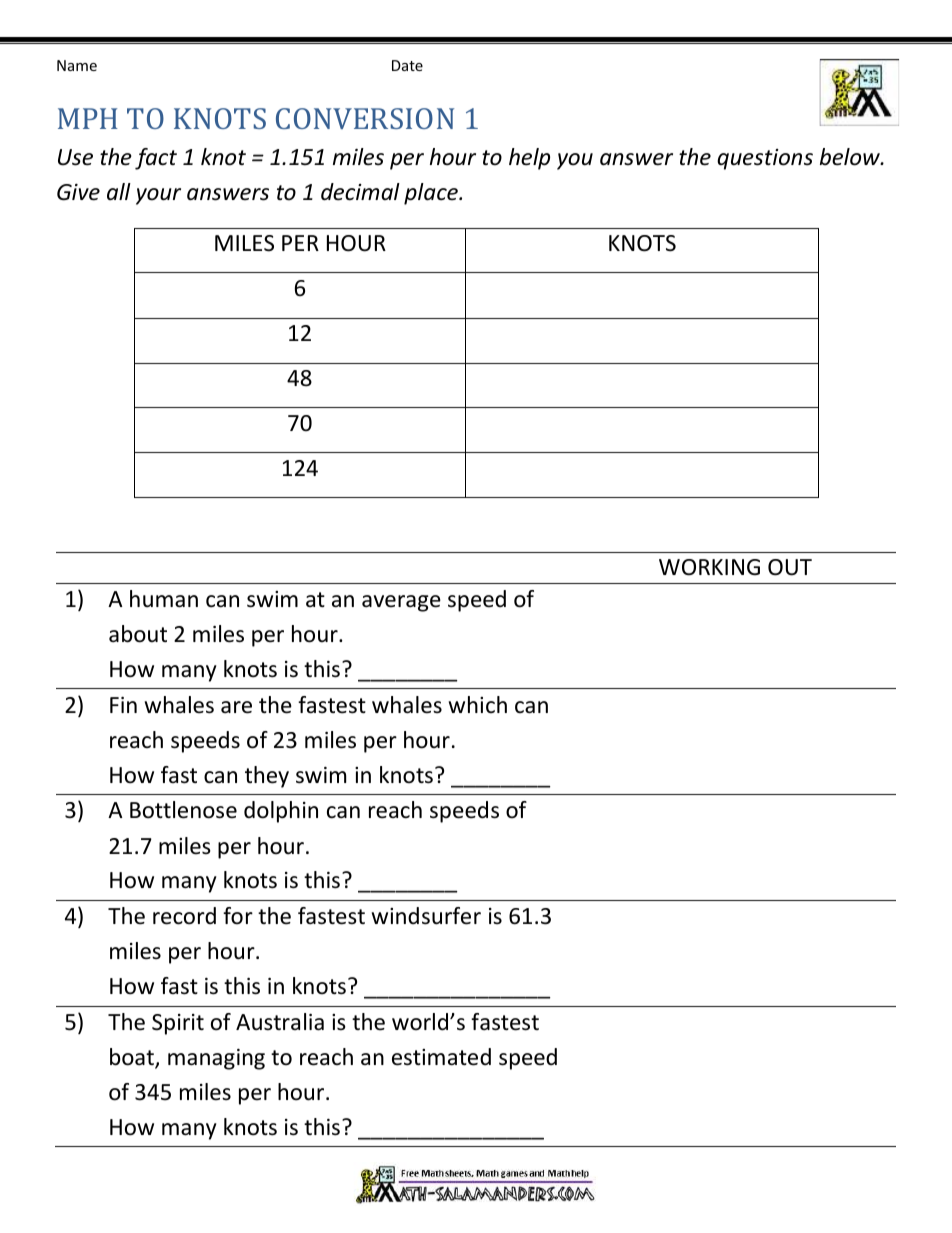 The height and width of the page is (1233, 952). I want to click on your, so click(158, 196).
